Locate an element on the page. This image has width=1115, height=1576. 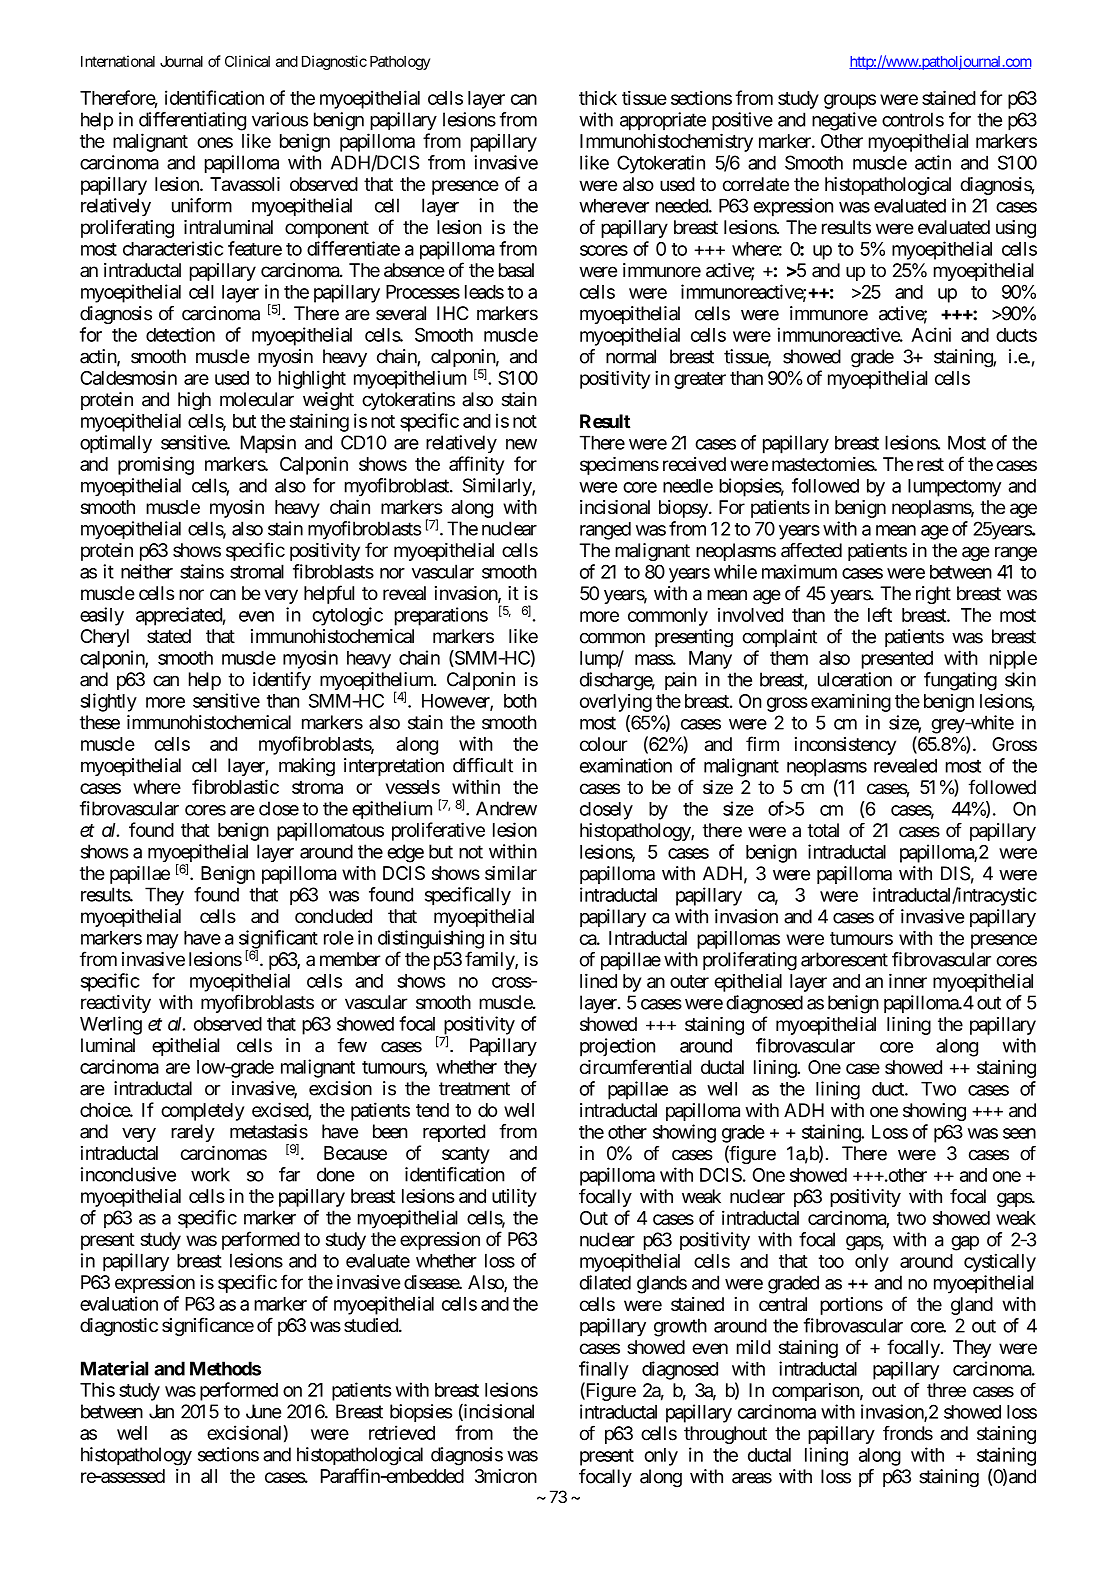
fronds is located at coordinates (908, 1433).
